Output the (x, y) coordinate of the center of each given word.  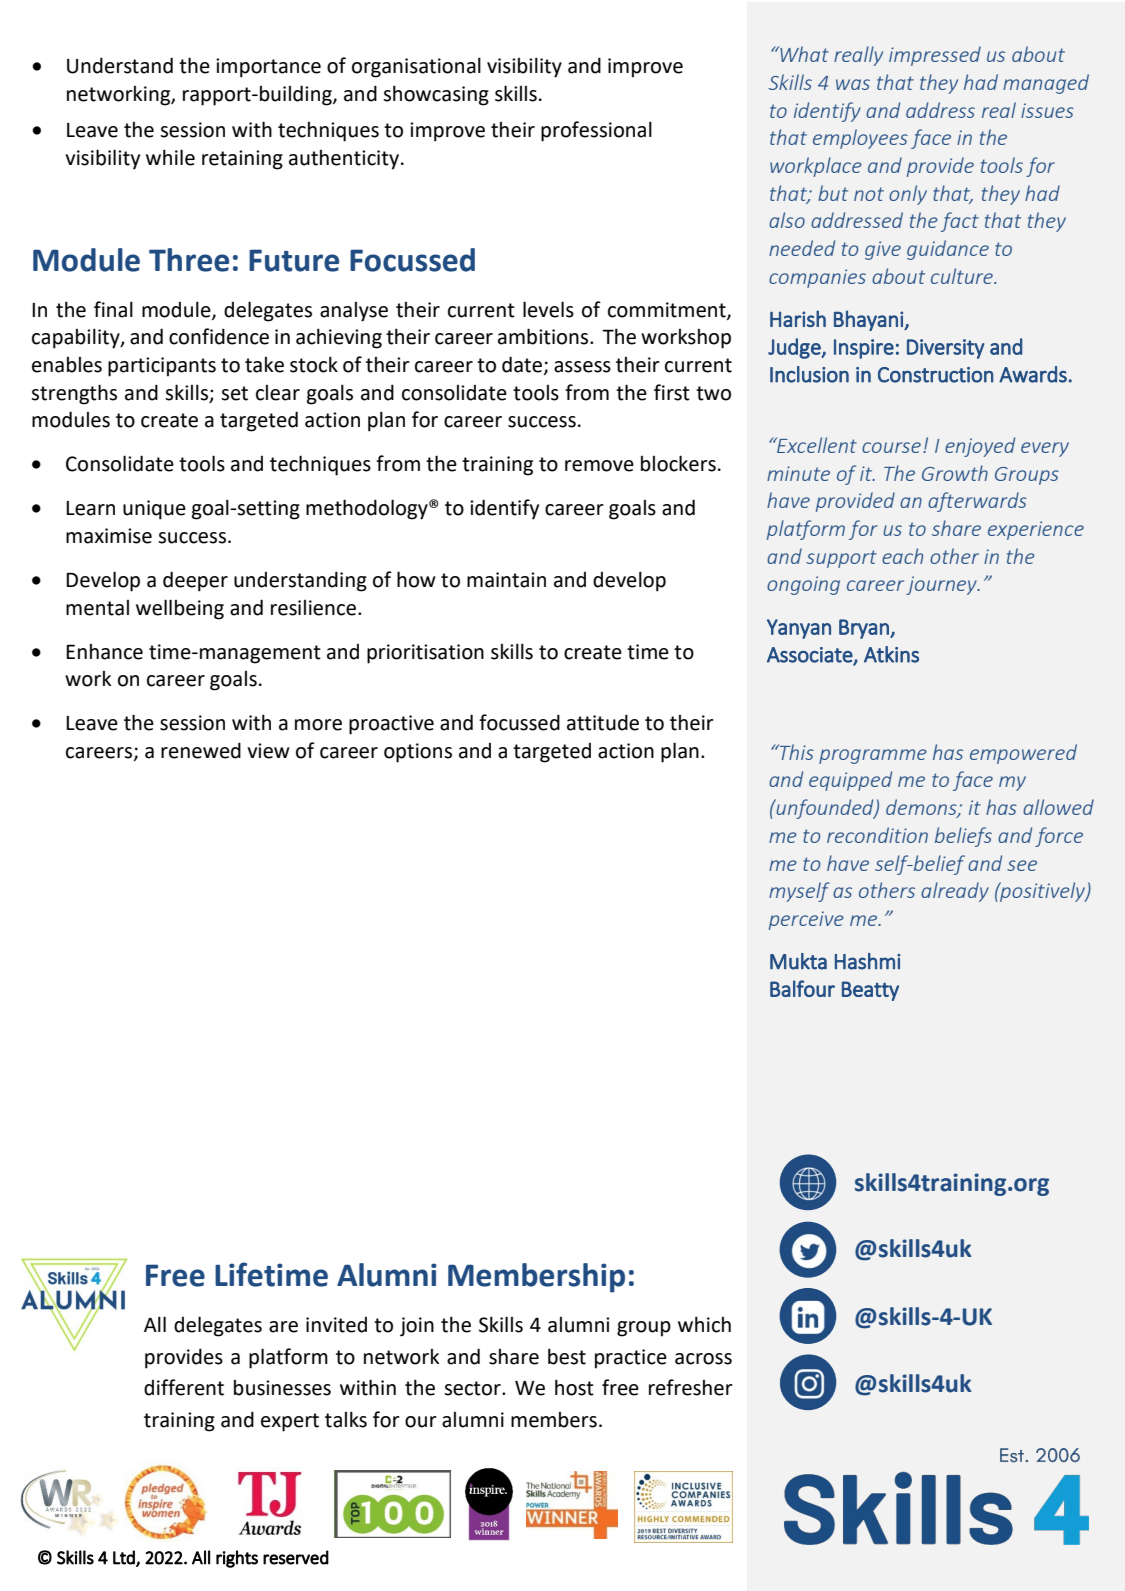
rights (237, 1559)
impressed (935, 56)
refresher (691, 1387)
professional (596, 131)
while (170, 157)
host (574, 1387)
